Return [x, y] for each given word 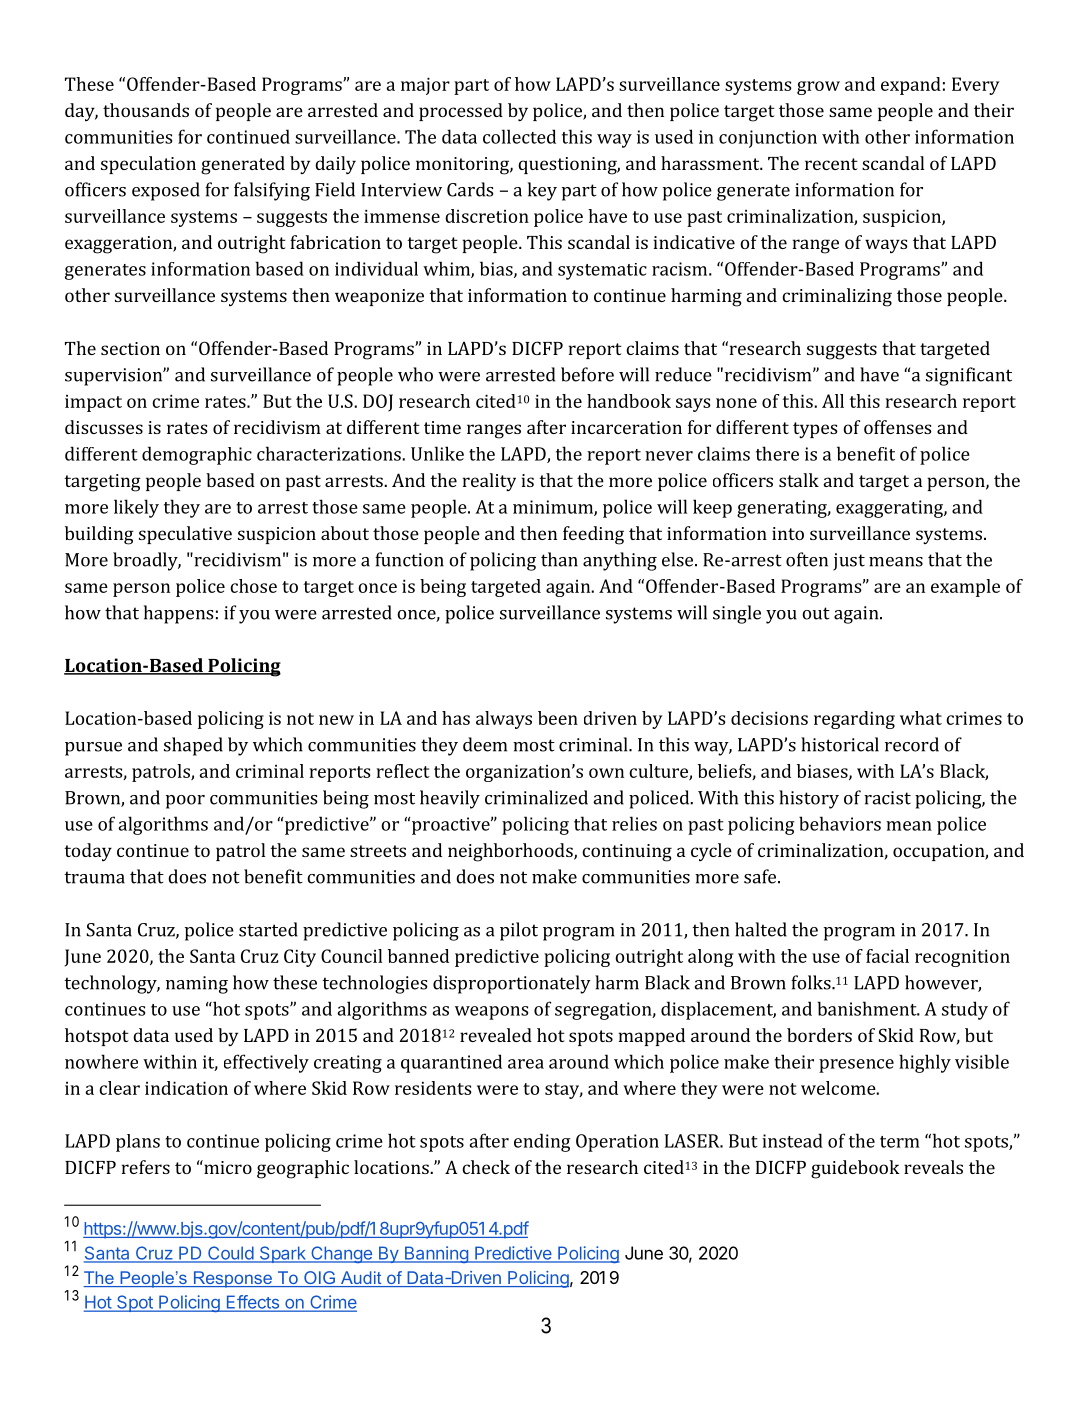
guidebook [855, 1169]
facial [887, 956]
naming [197, 985]
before [587, 374]
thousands [146, 110]
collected [519, 136]
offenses [898, 427]
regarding [854, 720]
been [558, 718]
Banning [436, 1254]
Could [230, 1254]
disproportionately [512, 984]
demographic [197, 455]
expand [911, 86]
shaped [193, 746]
